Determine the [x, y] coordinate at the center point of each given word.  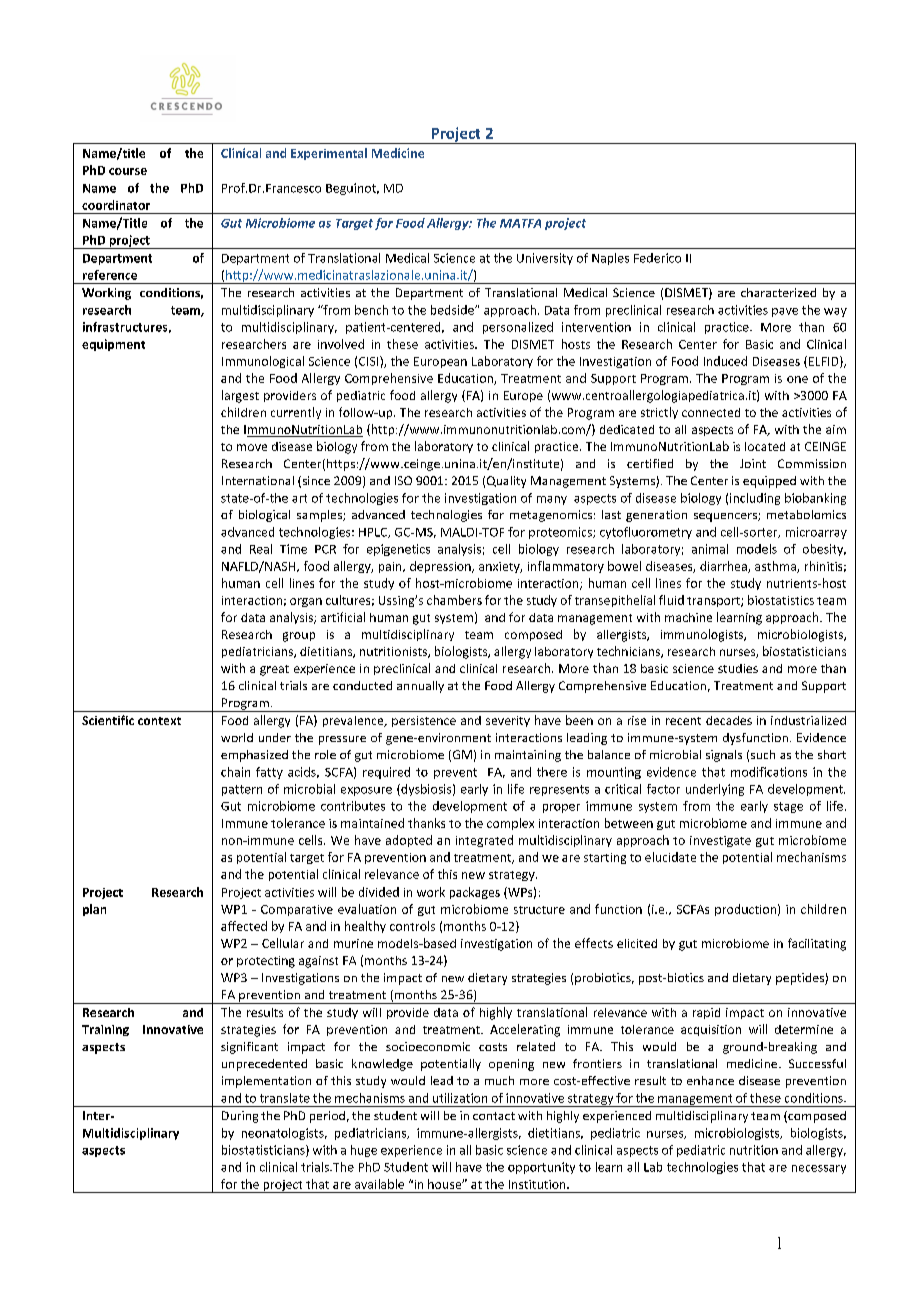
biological [264, 516]
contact [494, 1116]
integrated [484, 841]
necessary [819, 1169]
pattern [242, 790]
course [128, 171]
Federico [657, 258]
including [755, 499]
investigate [720, 841]
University [545, 259]
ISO [403, 480]
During [240, 1117]
